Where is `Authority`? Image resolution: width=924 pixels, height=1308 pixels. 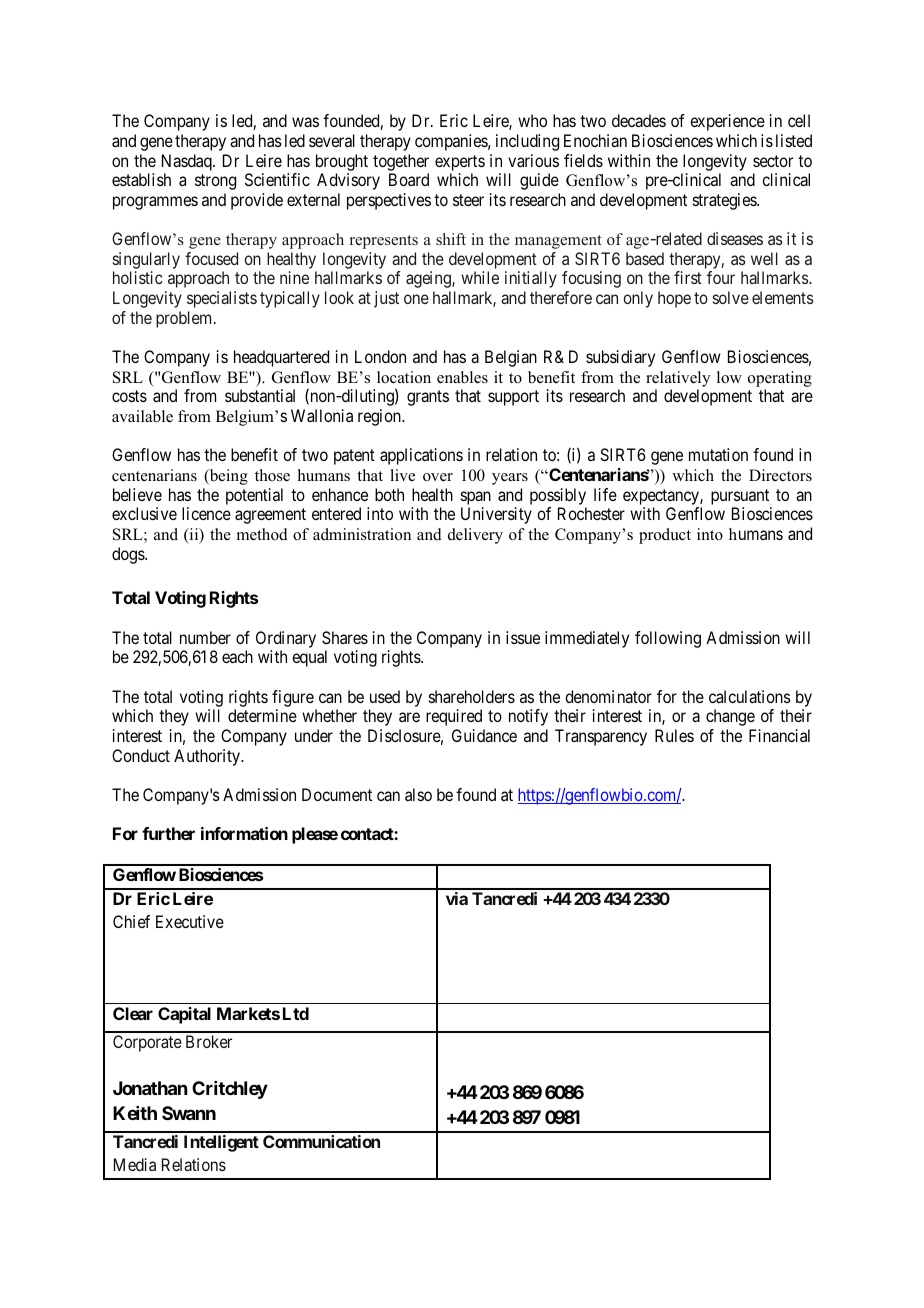
Authority is located at coordinates (208, 757).
